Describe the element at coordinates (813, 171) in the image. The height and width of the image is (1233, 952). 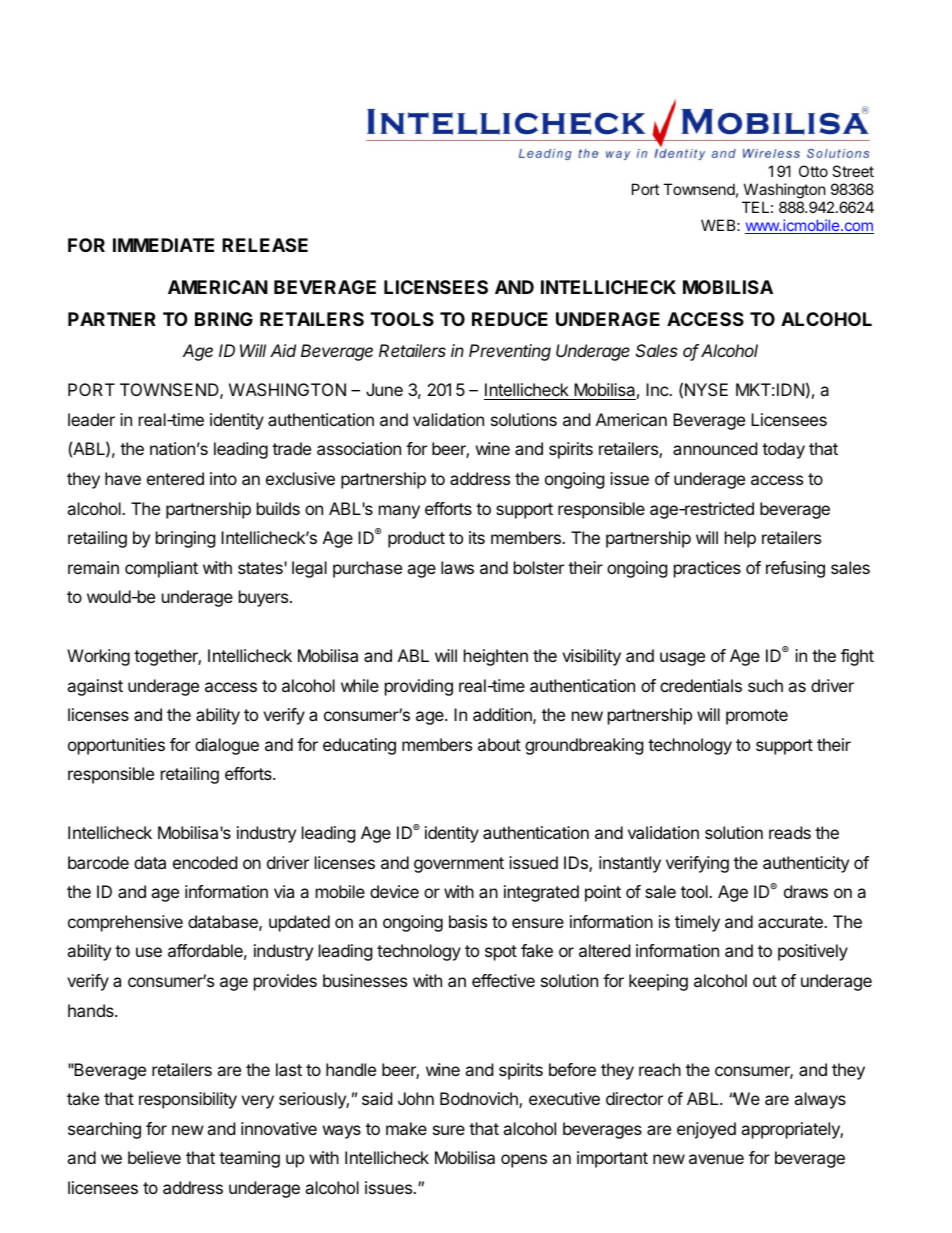
I see `Otto` at that location.
